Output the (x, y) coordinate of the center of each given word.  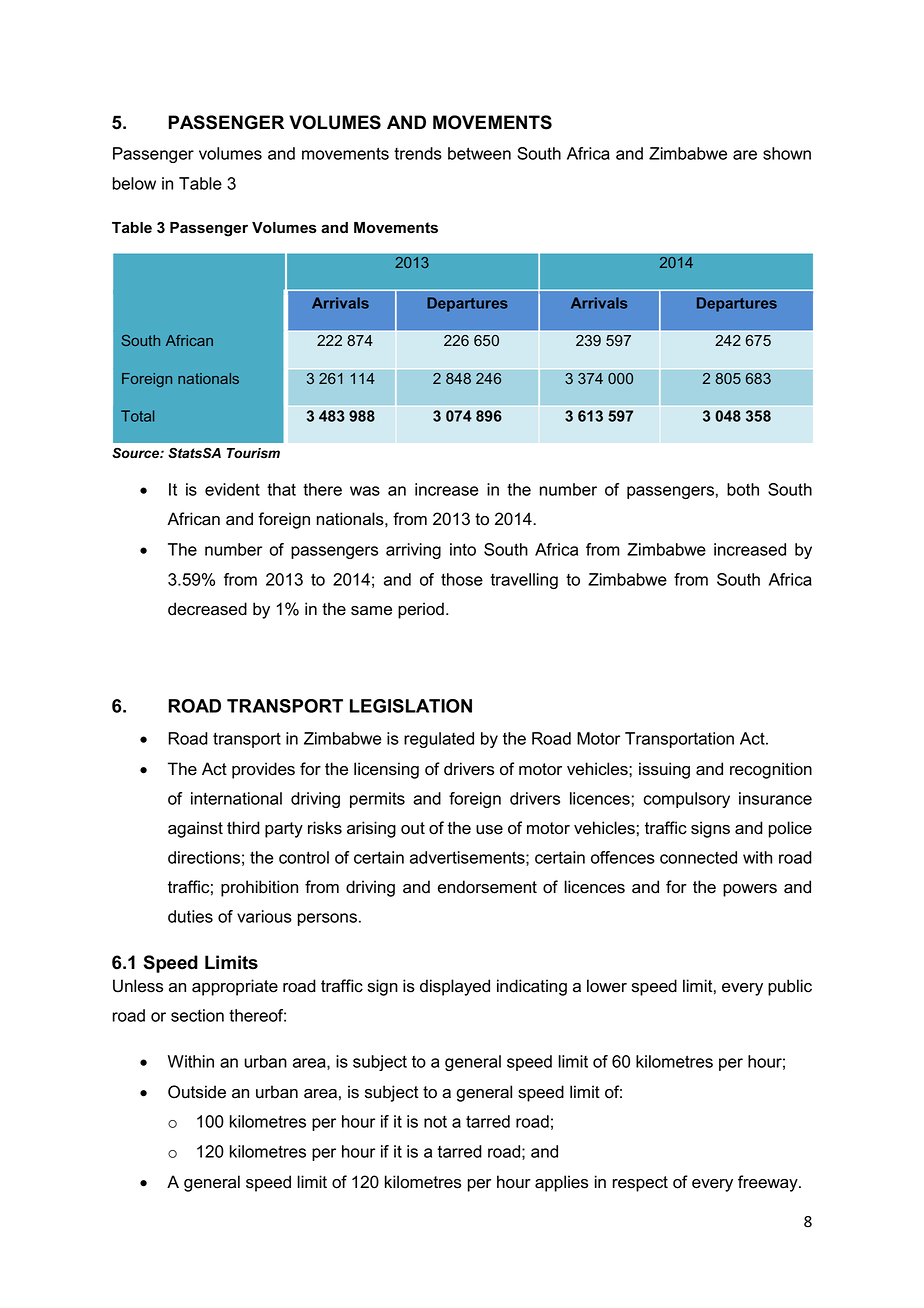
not (435, 1122)
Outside (197, 1092)
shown (787, 153)
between (479, 153)
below (134, 183)
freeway (769, 1183)
